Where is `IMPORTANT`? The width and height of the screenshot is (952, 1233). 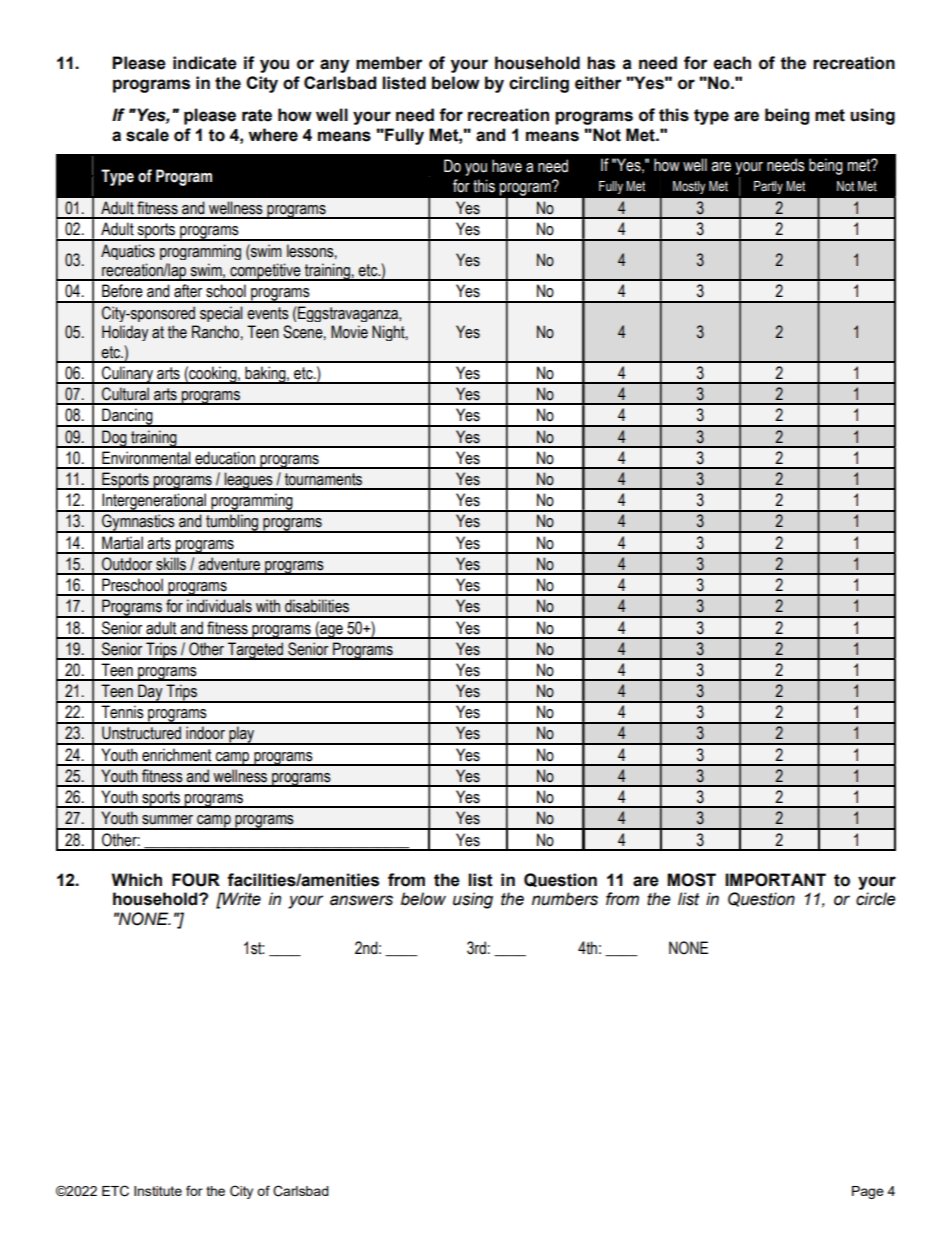 IMPORTANT is located at coordinates (775, 880).
